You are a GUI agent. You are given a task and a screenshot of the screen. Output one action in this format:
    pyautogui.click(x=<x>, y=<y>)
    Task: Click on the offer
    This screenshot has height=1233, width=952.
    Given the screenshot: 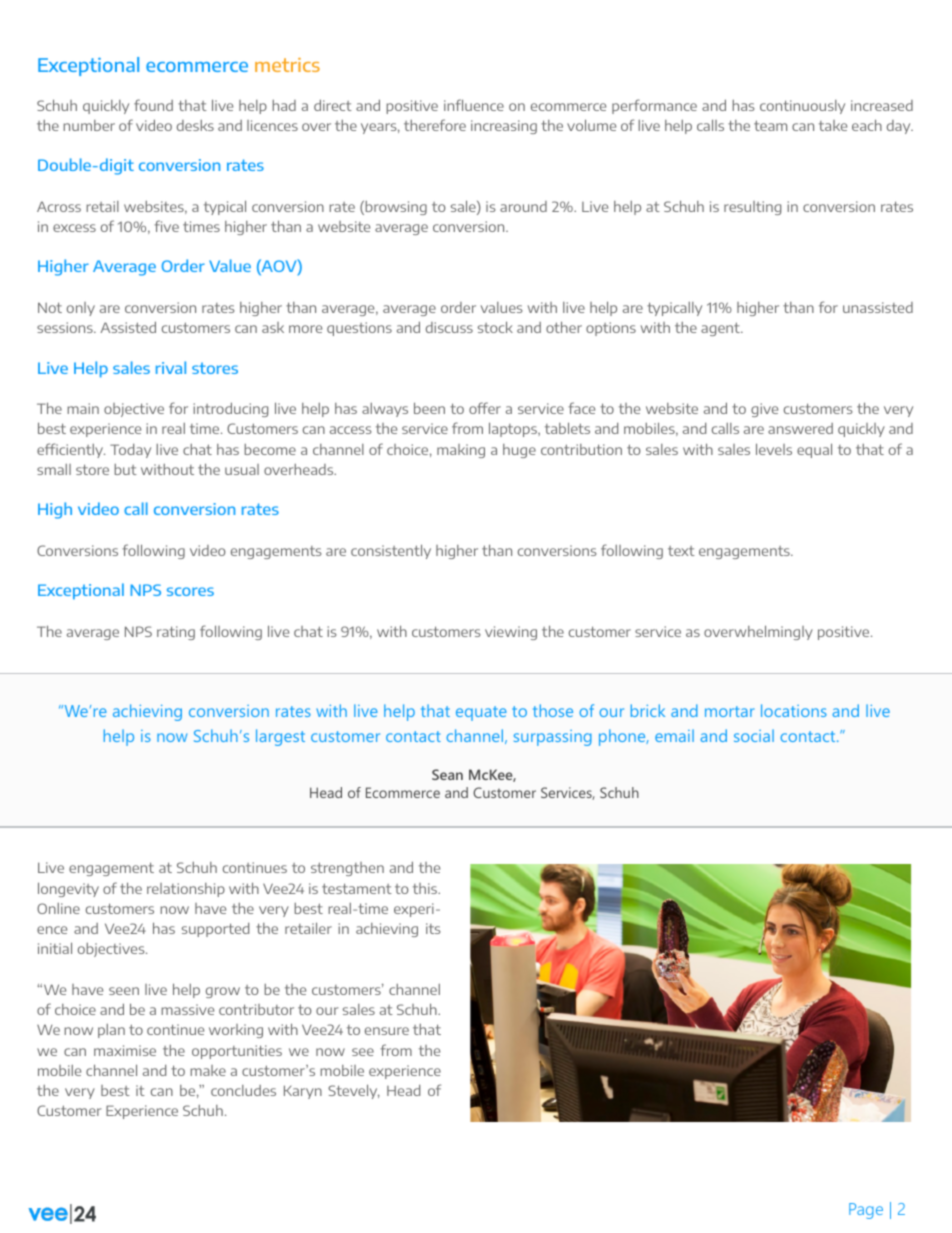 What is the action you would take?
    pyautogui.click(x=485, y=408)
